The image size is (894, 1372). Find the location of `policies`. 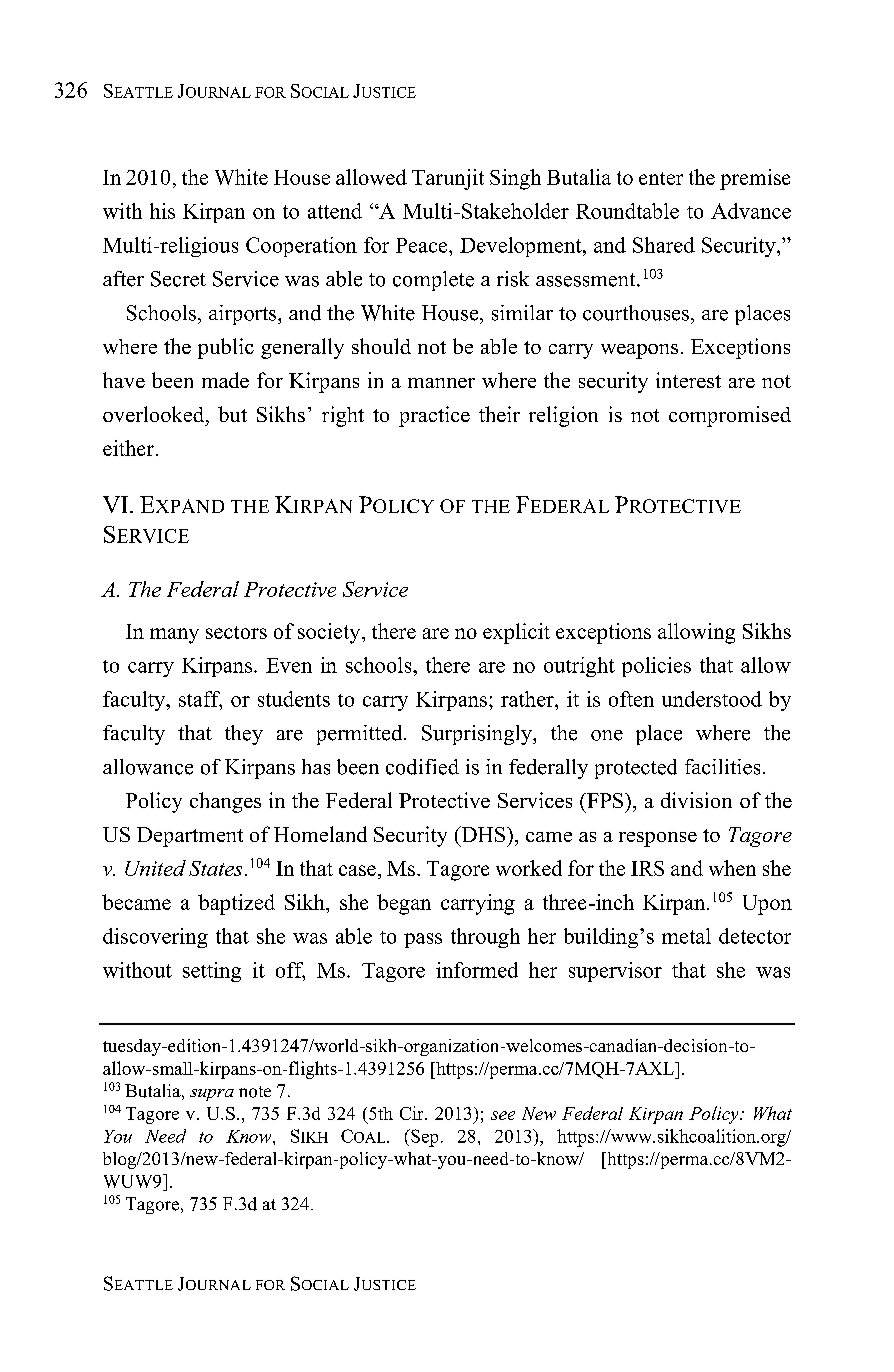

policies is located at coordinates (656, 667).
